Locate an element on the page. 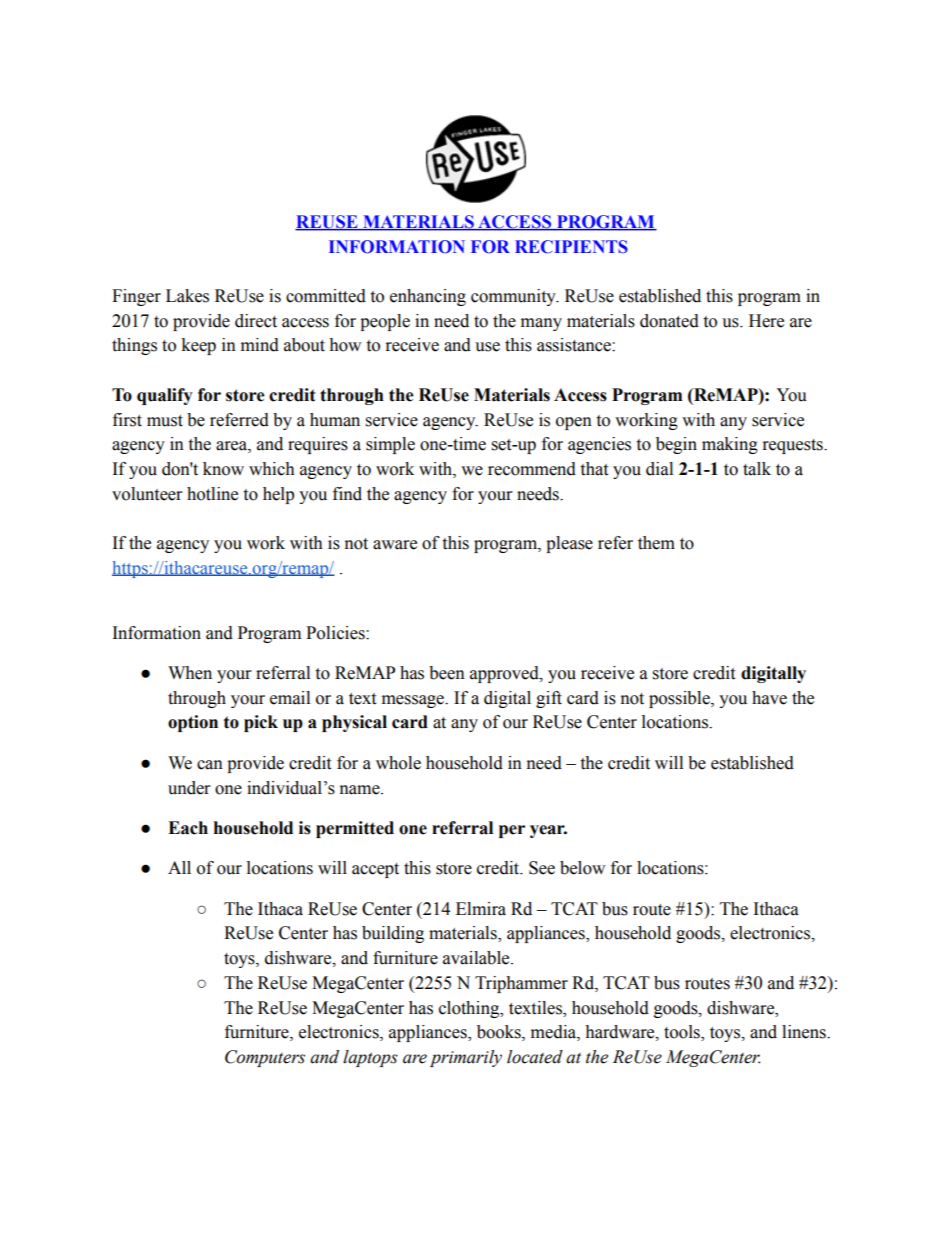 The height and width of the page is (1233, 952). tools is located at coordinates (683, 1033).
